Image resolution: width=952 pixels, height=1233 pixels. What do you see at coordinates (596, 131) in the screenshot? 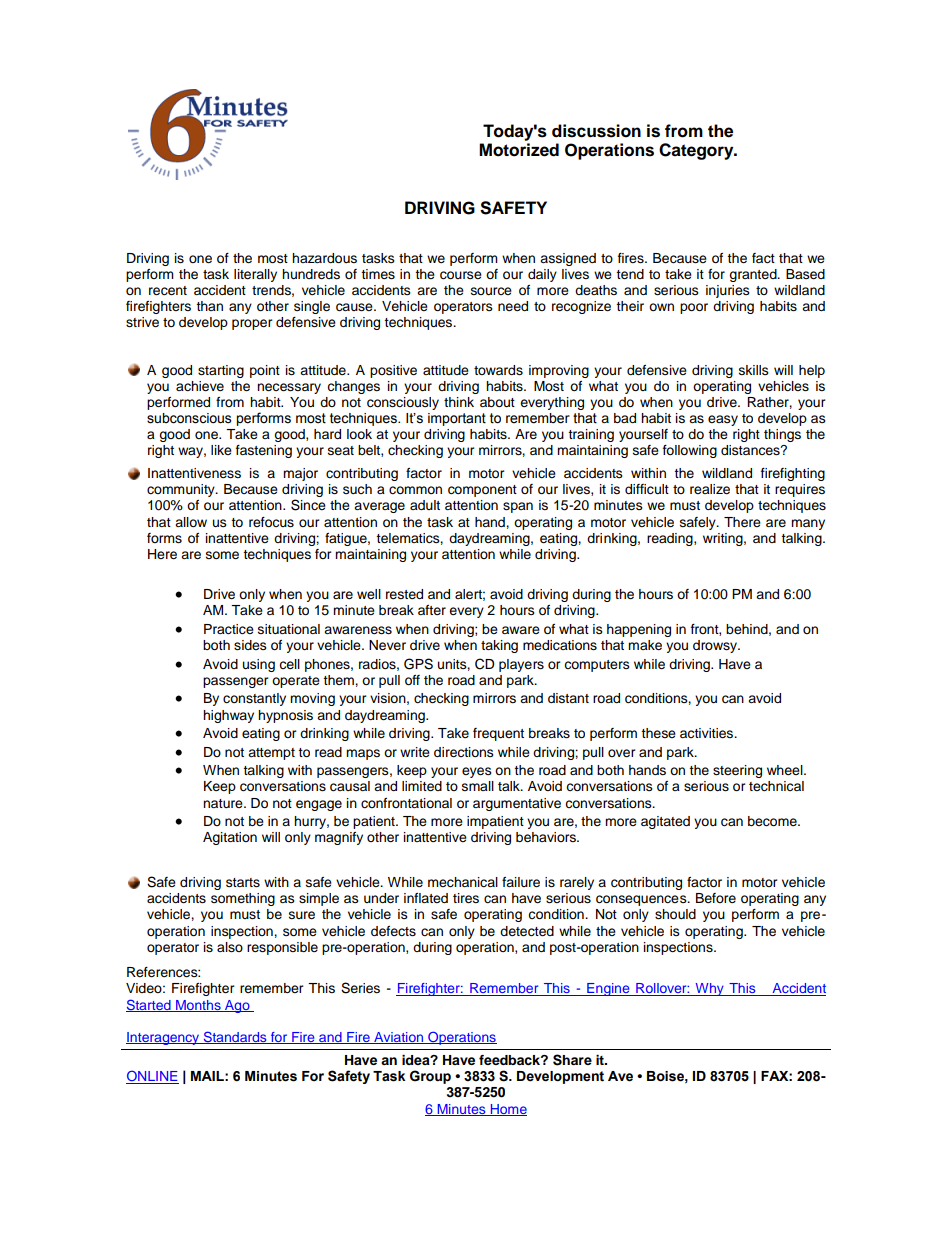
I see `discussion` at bounding box center [596, 131].
